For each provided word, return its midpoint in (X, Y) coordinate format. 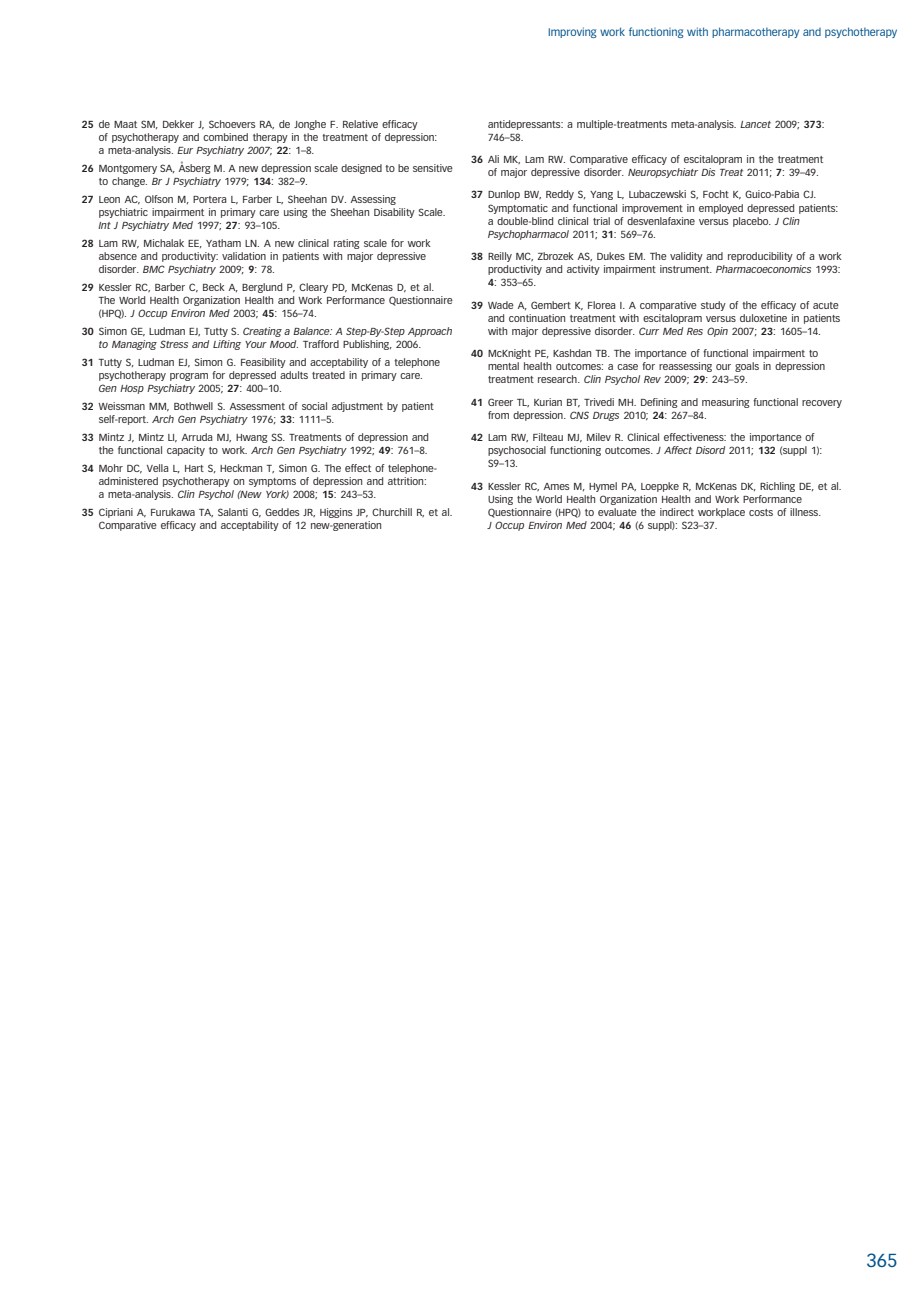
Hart (194, 468)
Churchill (392, 512)
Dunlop (504, 195)
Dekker (178, 124)
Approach (430, 332)
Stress (174, 344)
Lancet (755, 124)
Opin (717, 332)
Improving (572, 32)
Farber (257, 199)
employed (721, 209)
